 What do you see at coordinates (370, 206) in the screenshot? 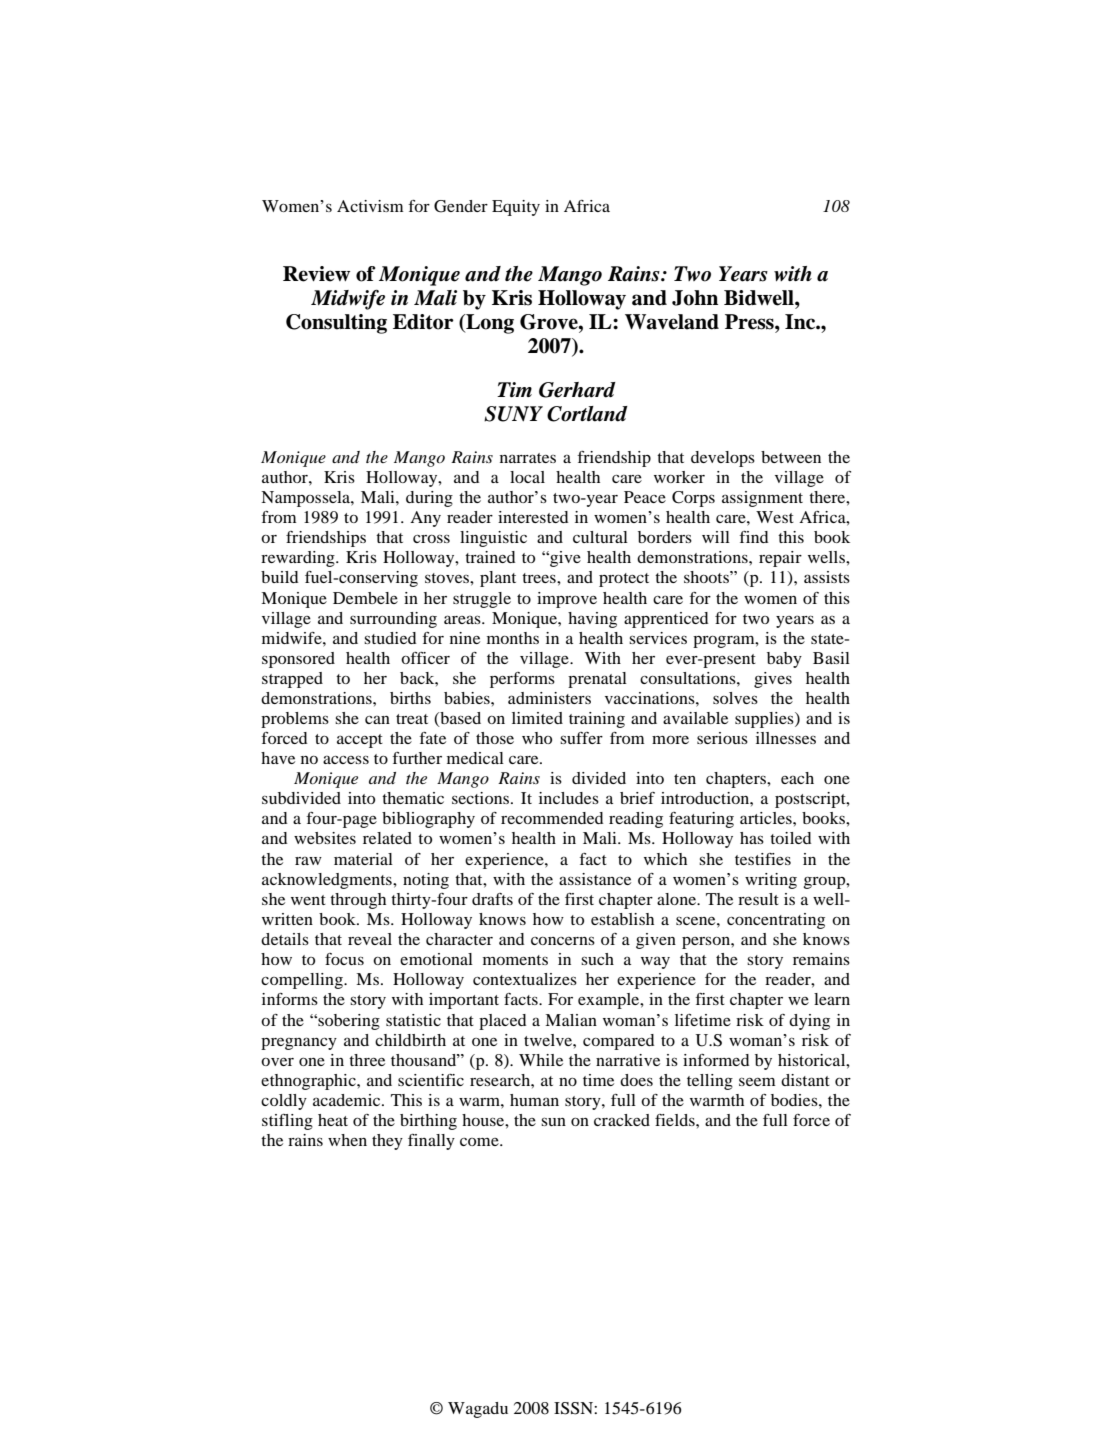
I see `Activism` at bounding box center [370, 206].
